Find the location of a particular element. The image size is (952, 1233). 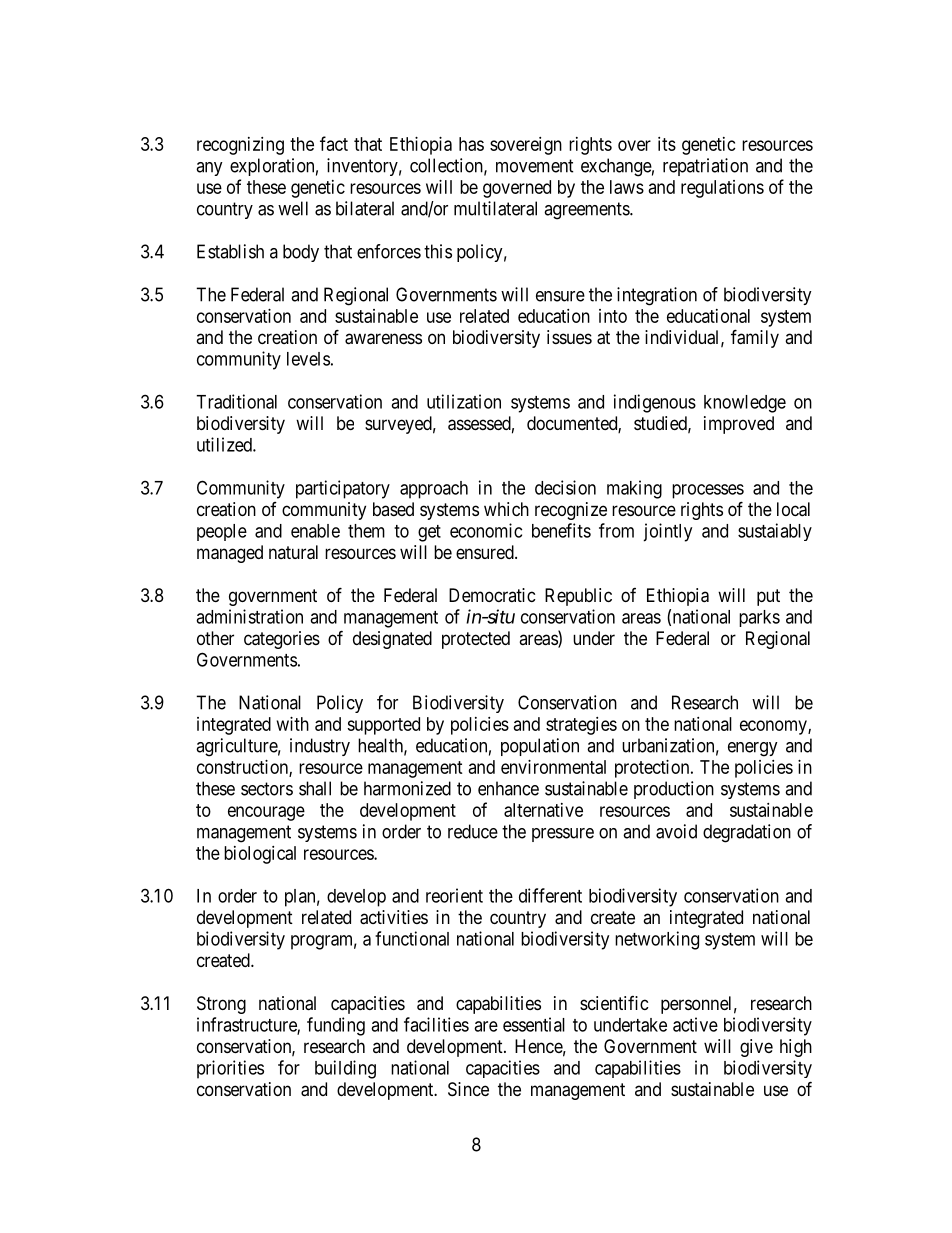

give is located at coordinates (756, 1048).
